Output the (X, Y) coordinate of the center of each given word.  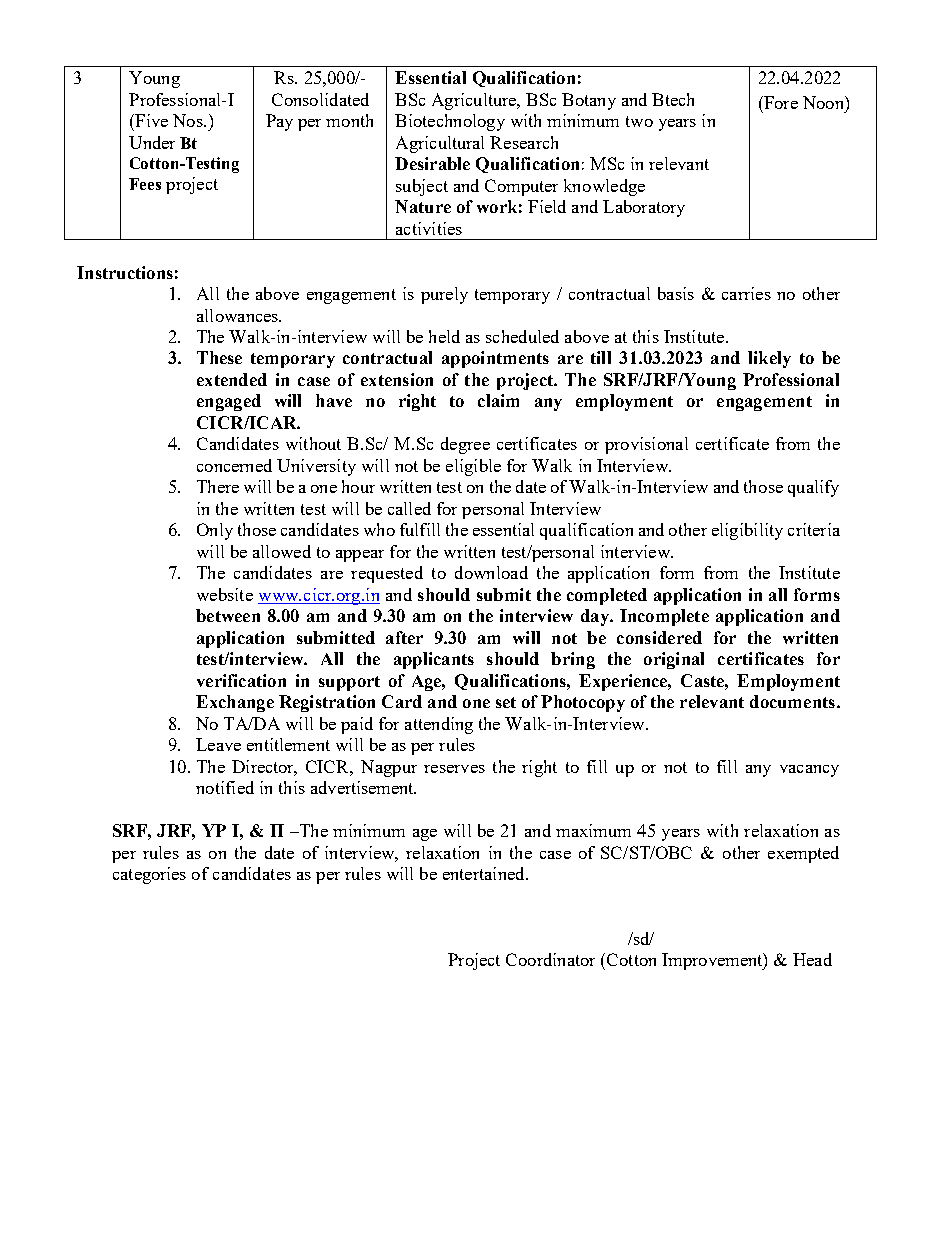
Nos (189, 120)
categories (149, 875)
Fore (780, 102)
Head (812, 959)
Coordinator (550, 959)
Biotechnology (450, 122)
